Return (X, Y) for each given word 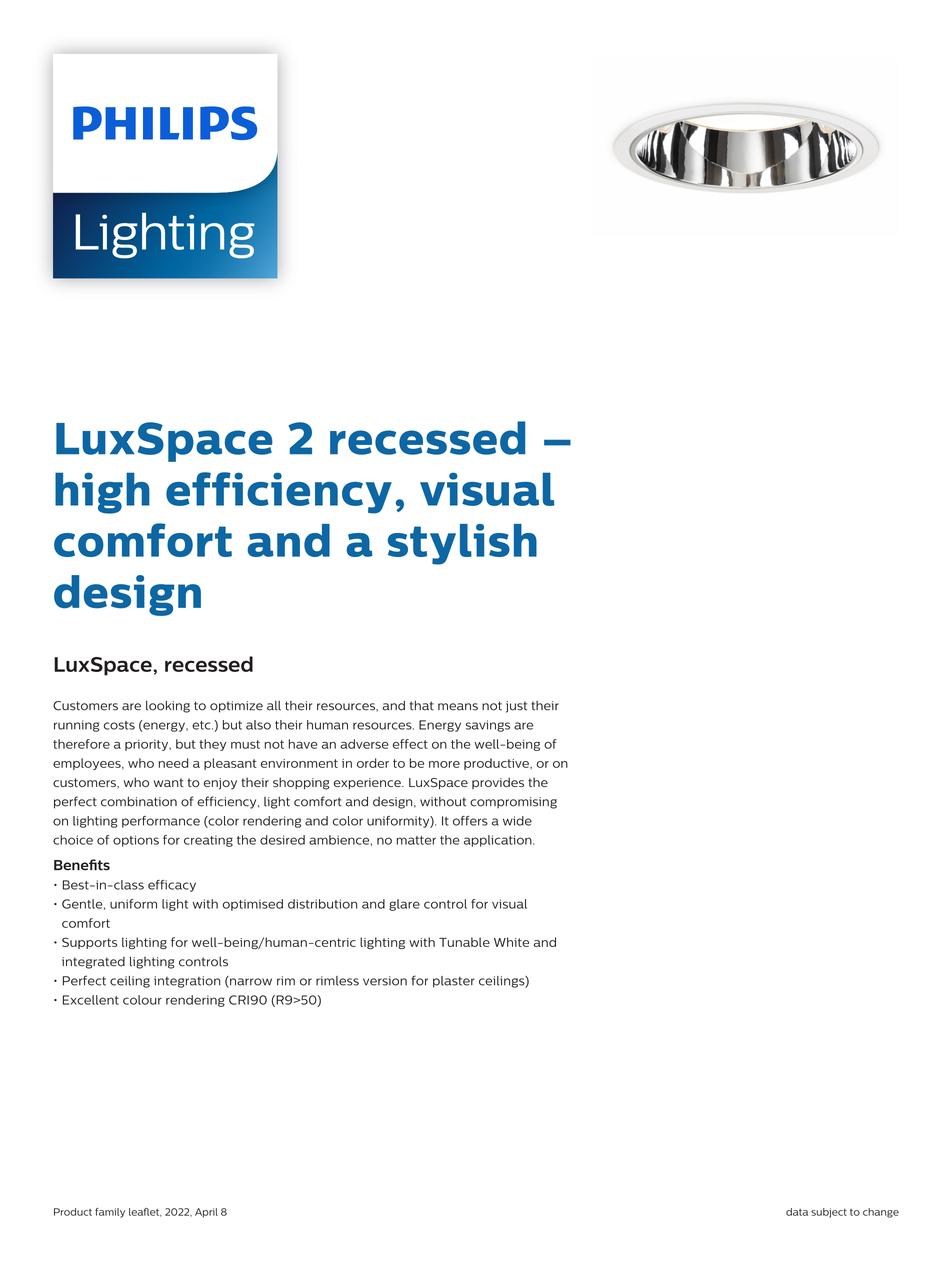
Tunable (464, 942)
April (206, 1213)
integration (187, 982)
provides (498, 783)
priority (147, 745)
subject (829, 1213)
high (102, 493)
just (516, 707)
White (511, 942)
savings (488, 726)
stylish (462, 544)
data (797, 1212)
